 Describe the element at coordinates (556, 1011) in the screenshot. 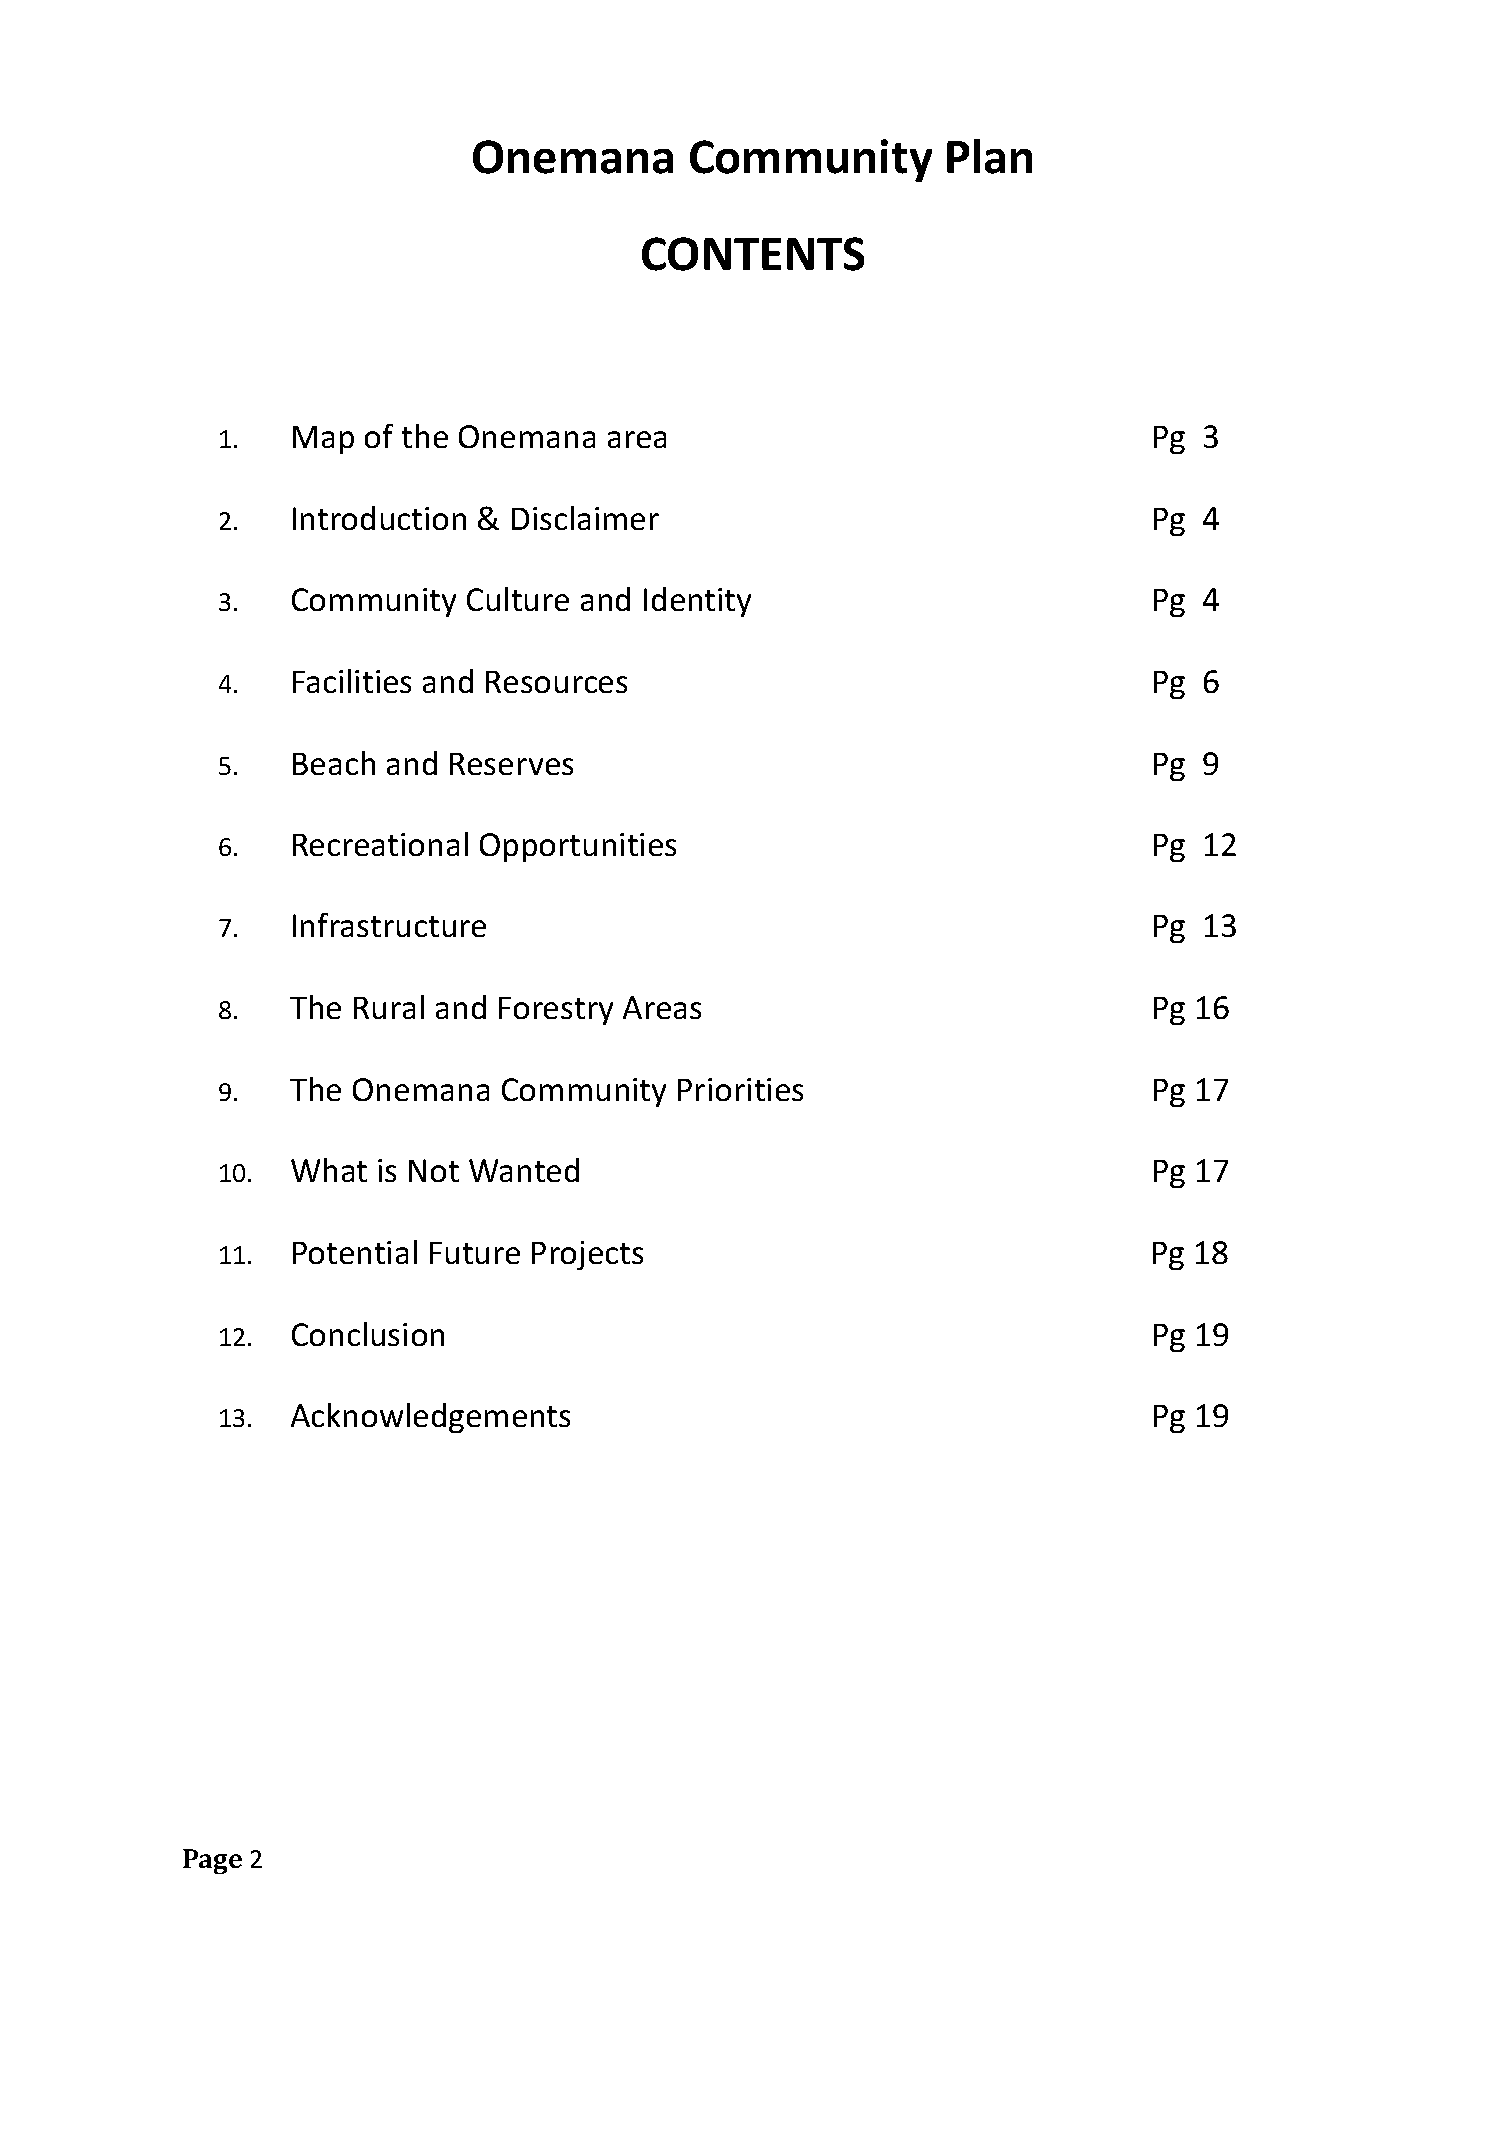

I see `Forestry` at that location.
